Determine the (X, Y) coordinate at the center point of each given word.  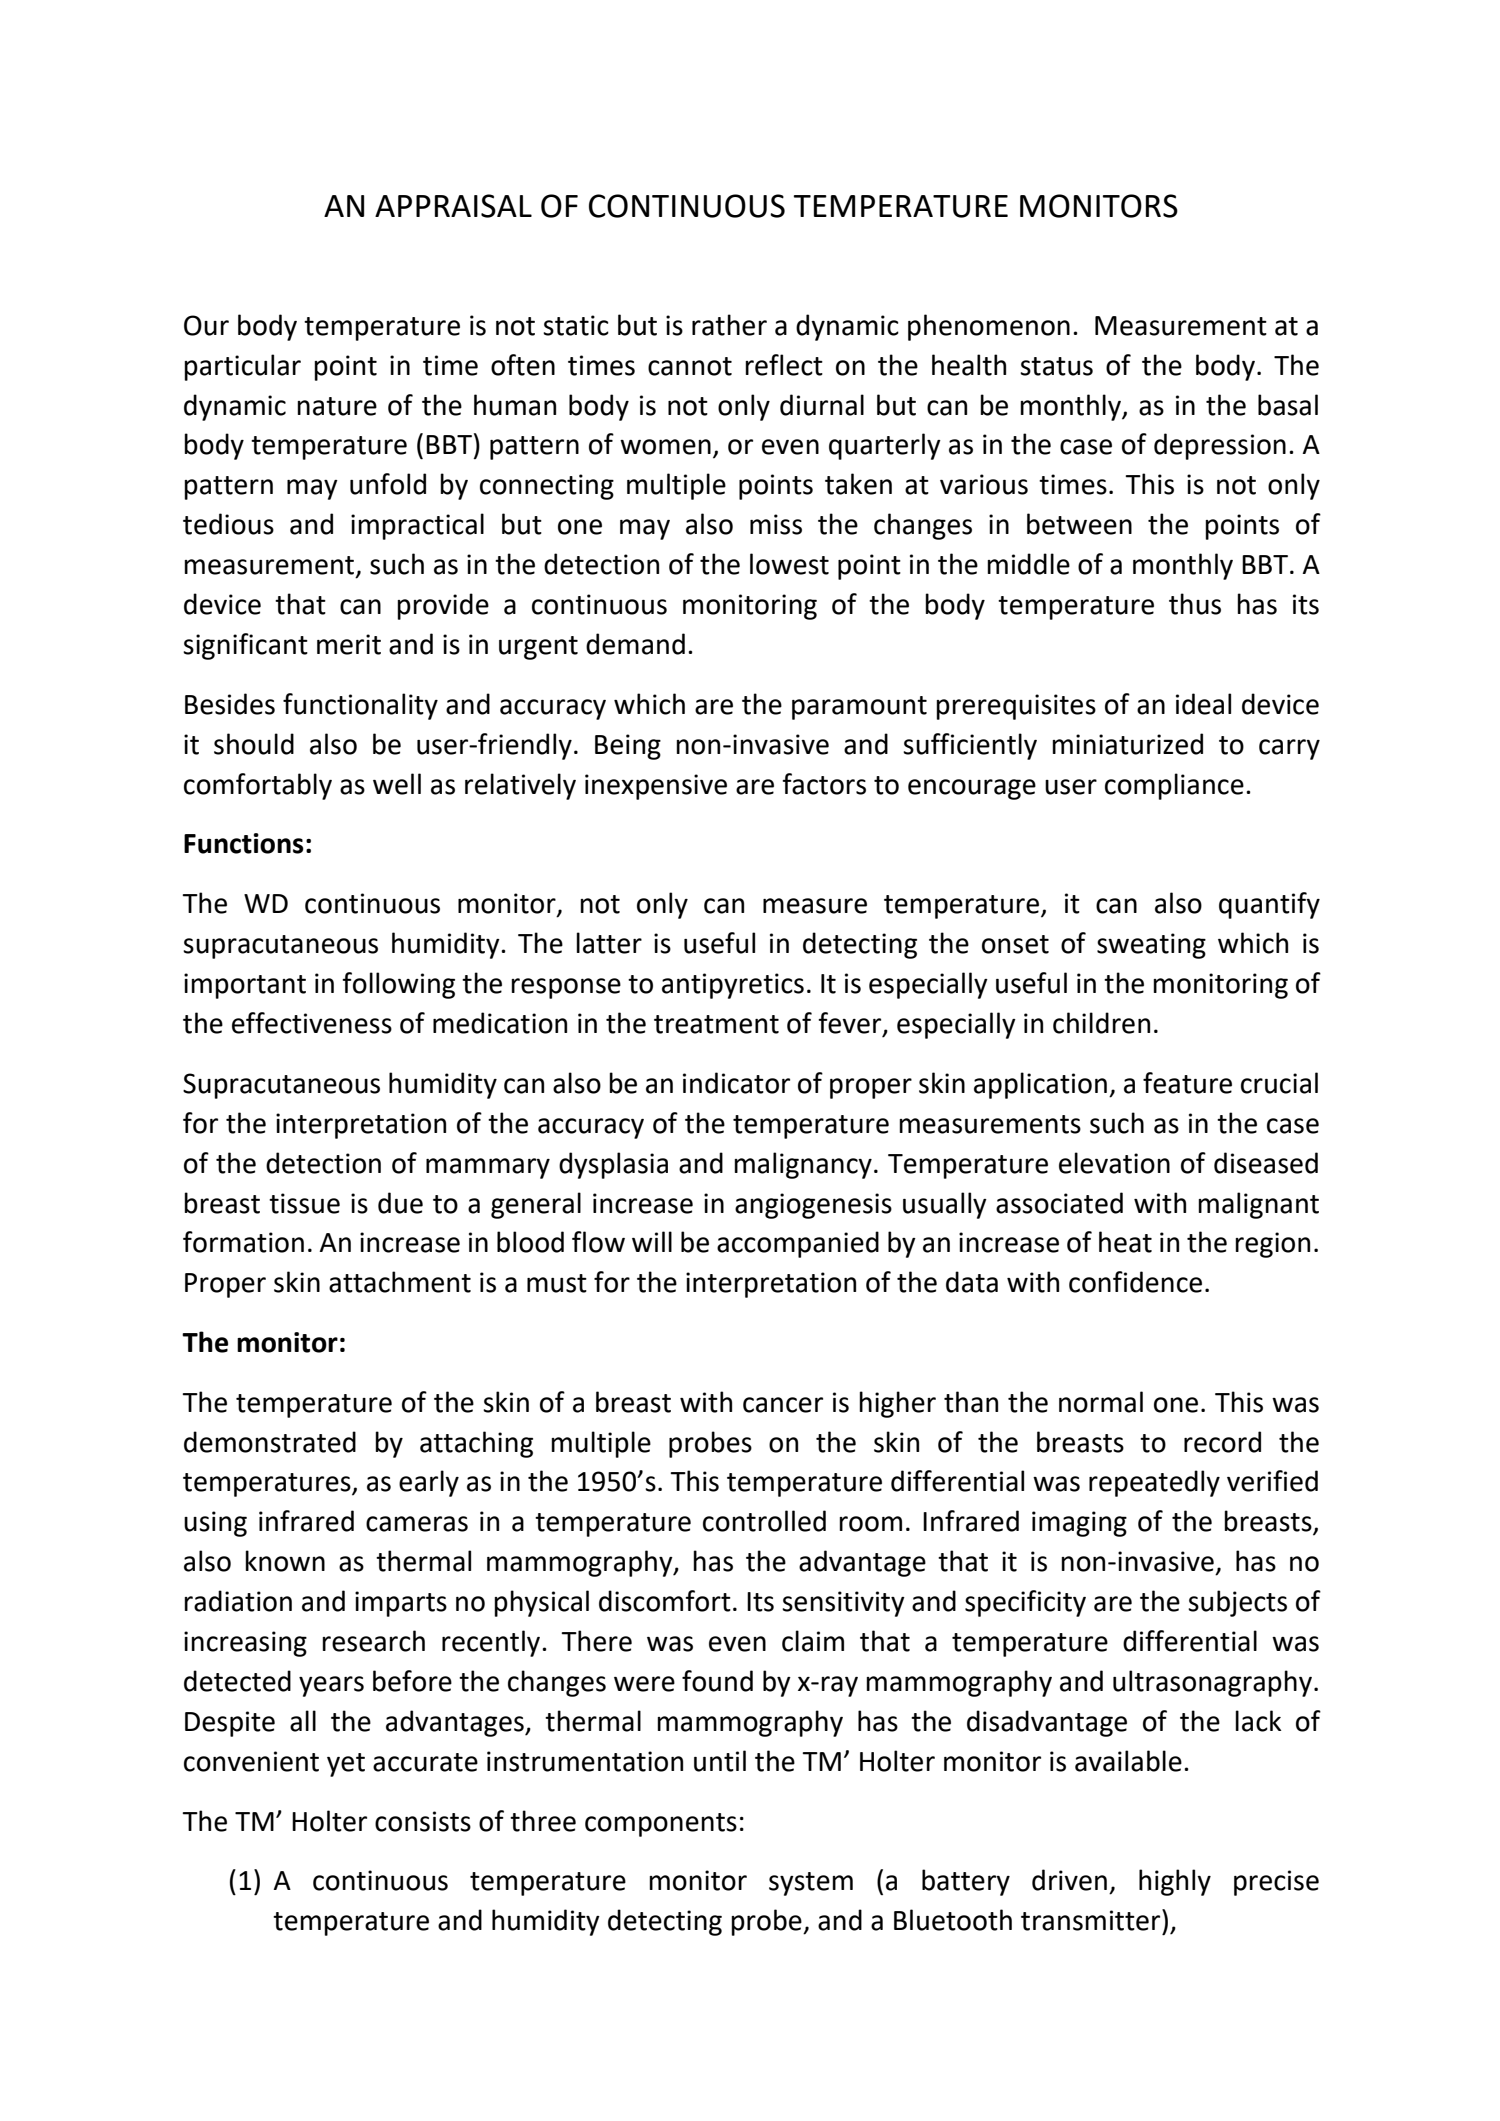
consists (423, 1821)
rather (729, 325)
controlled (764, 1521)
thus (1195, 604)
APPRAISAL (453, 206)
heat (1125, 1242)
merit (349, 644)
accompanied (798, 1244)
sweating (1151, 946)
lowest (789, 564)
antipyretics (733, 986)
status (1056, 366)
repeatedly (1154, 1483)
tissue (304, 1203)
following (398, 985)
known (285, 1561)
